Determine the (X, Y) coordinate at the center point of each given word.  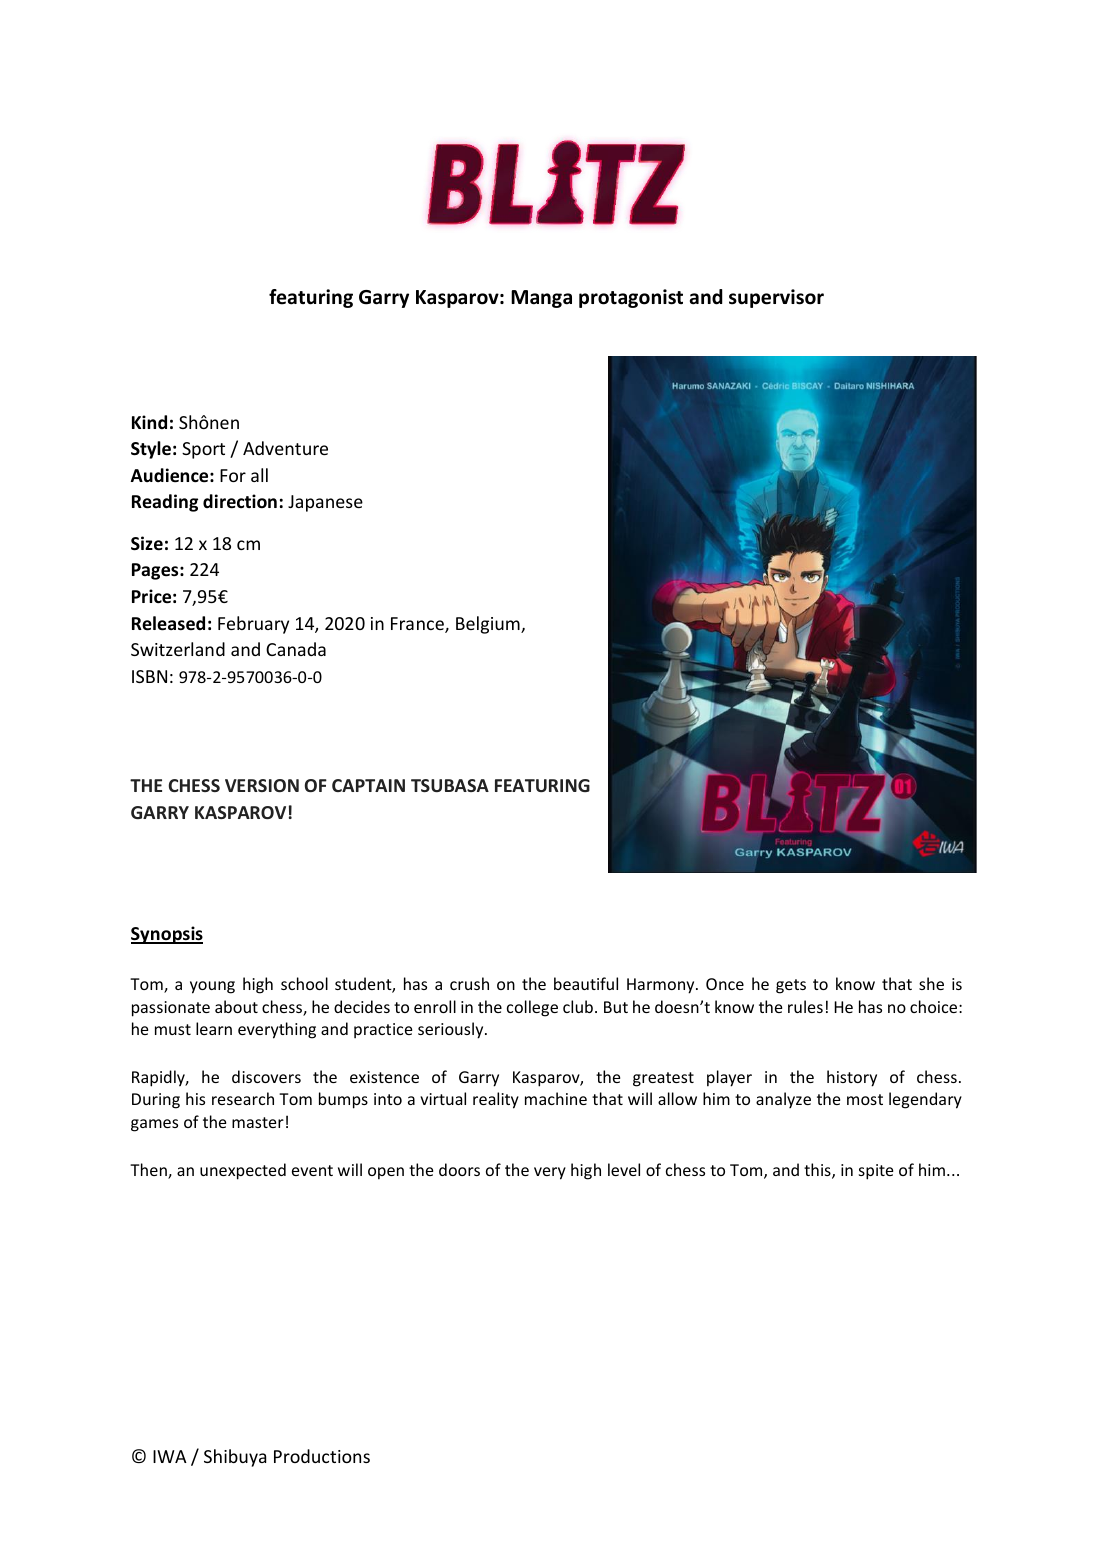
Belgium (489, 625)
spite (876, 1172)
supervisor (776, 298)
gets (791, 986)
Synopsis (167, 935)
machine (556, 1098)
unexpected (243, 1171)
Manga (541, 299)
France (418, 625)
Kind (149, 422)
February (253, 625)
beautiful (586, 983)
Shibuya (235, 1458)
